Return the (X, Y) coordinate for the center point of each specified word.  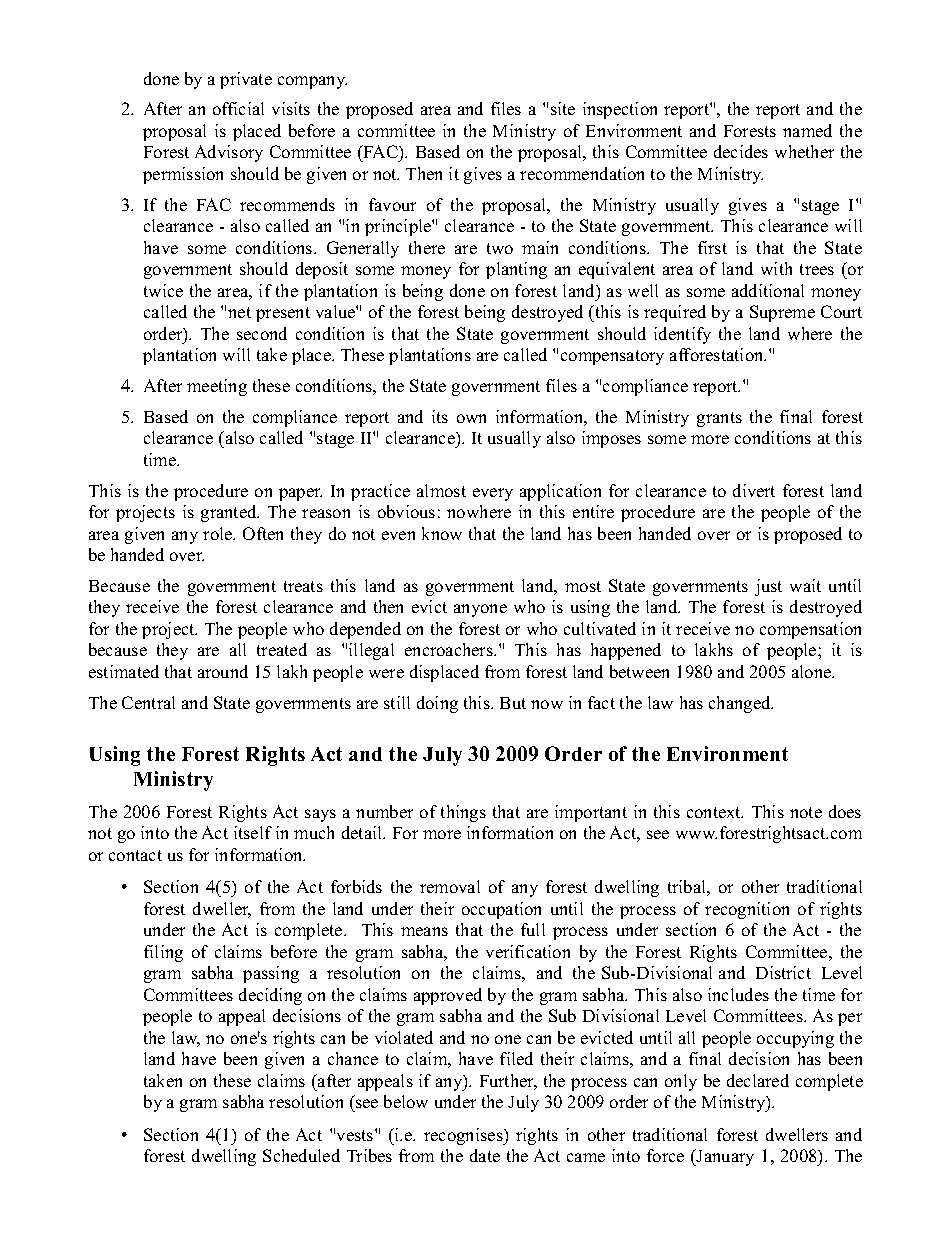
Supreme (782, 313)
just (768, 587)
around (223, 671)
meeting (217, 387)
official (238, 108)
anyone (480, 610)
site (563, 108)
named (807, 130)
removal (450, 886)
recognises (464, 1136)
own (471, 418)
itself (253, 832)
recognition (747, 910)
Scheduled (301, 1155)
